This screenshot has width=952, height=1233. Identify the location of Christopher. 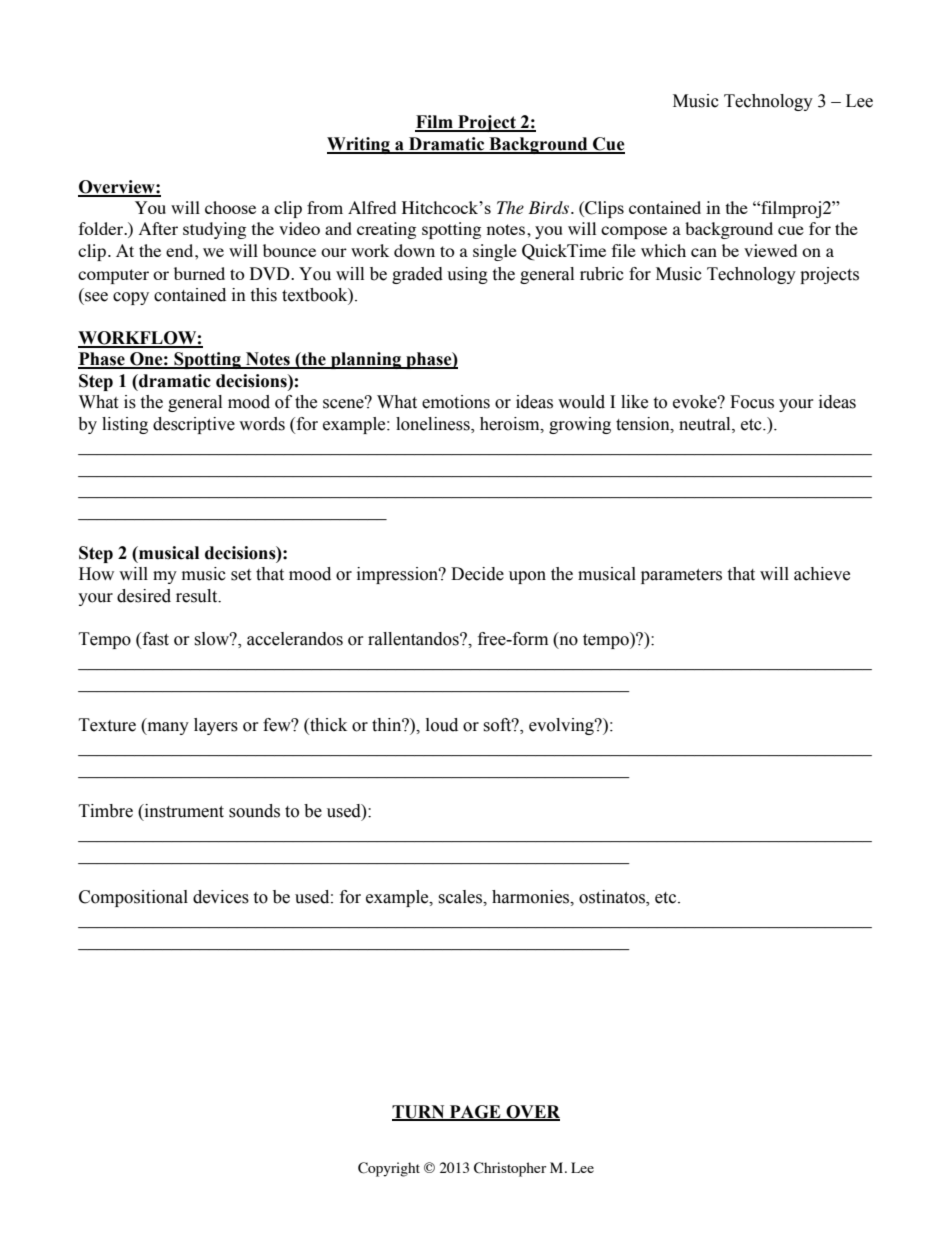
(510, 1169).
